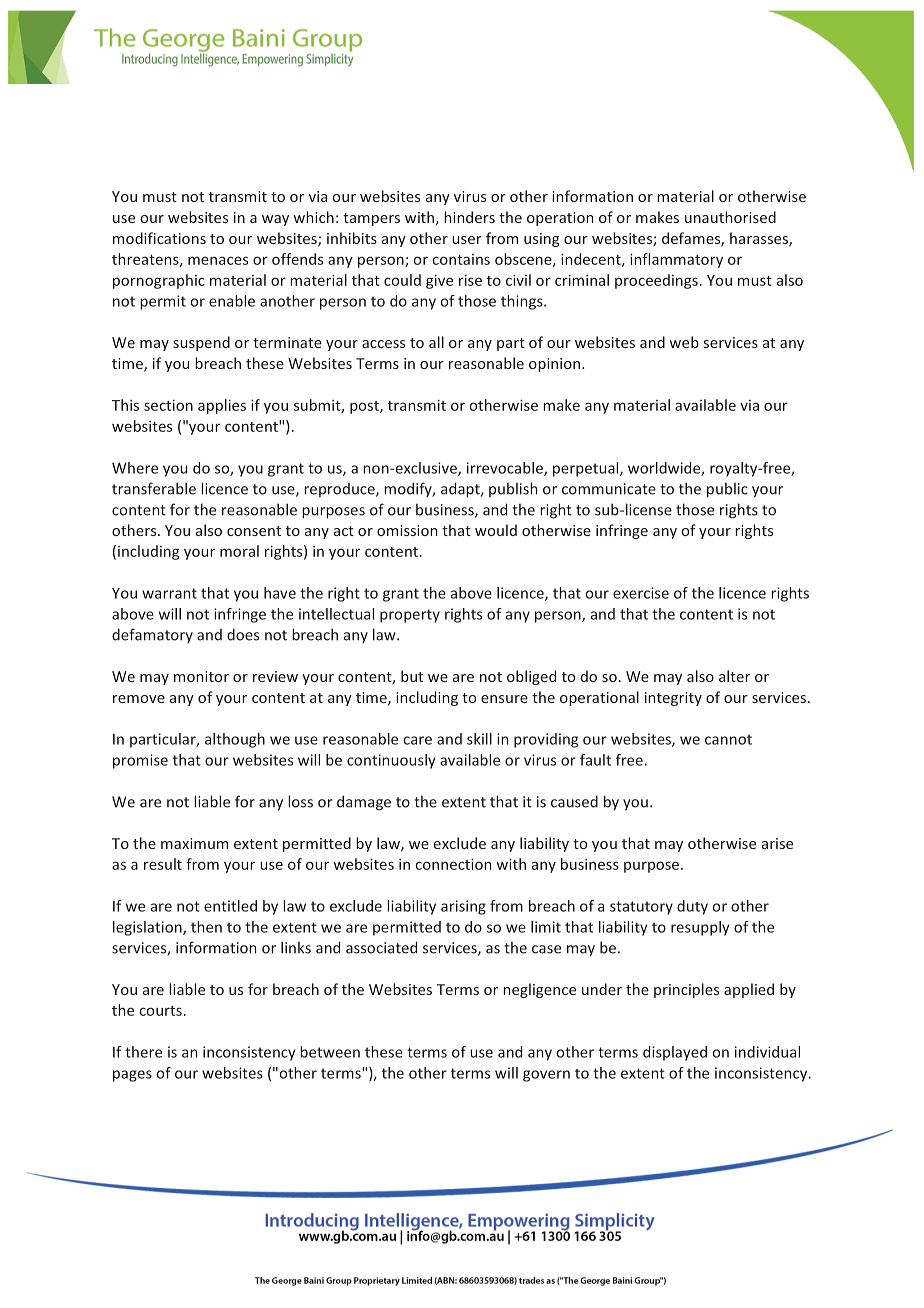 The width and height of the screenshot is (924, 1308). What do you see at coordinates (407, 530) in the screenshot?
I see `omission` at bounding box center [407, 530].
